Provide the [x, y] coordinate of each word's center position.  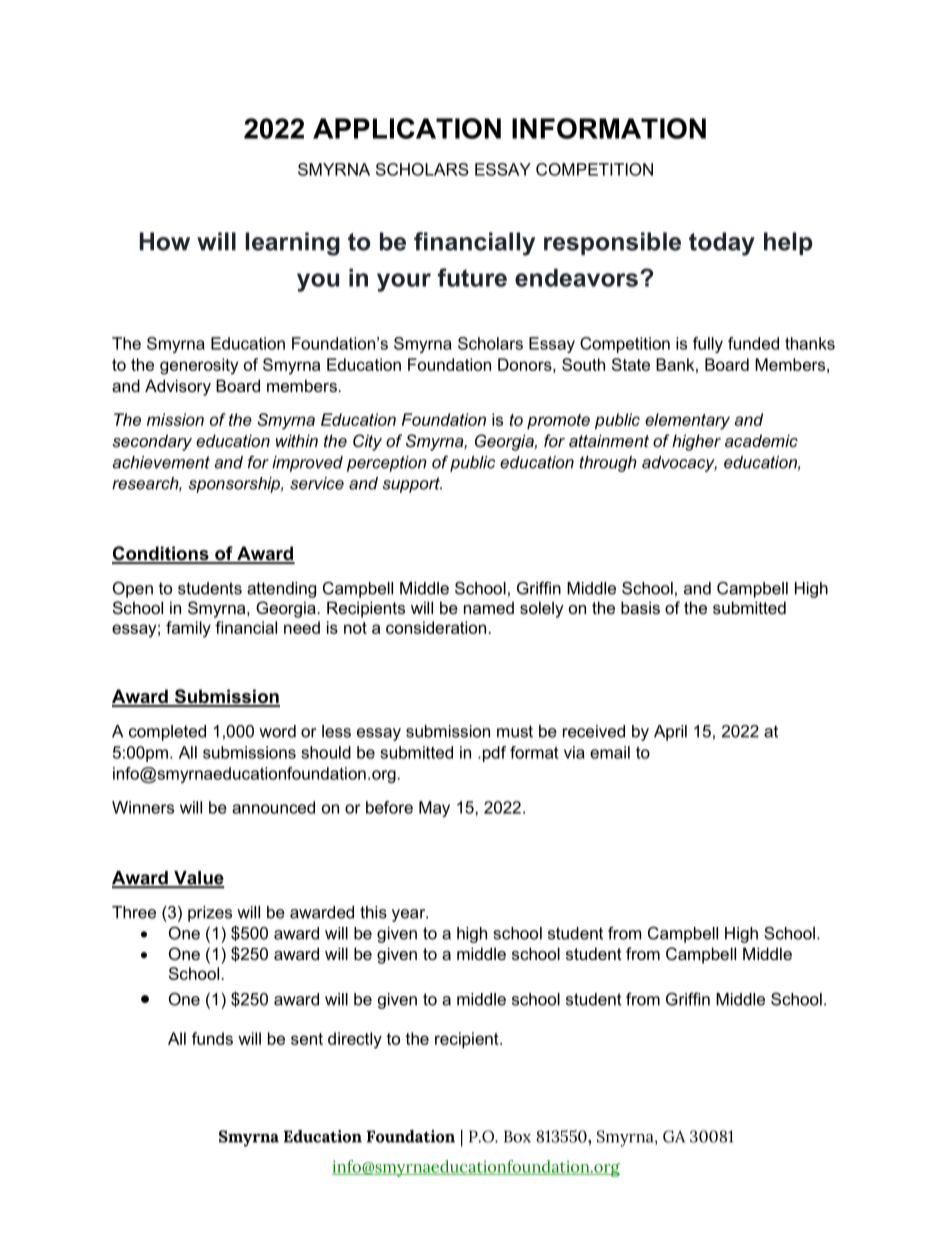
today [722, 244]
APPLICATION [407, 128]
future [472, 277]
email [610, 752]
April [670, 733]
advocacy [679, 464]
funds [212, 1038]
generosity [199, 366]
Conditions [161, 554]
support [412, 485]
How [165, 241]
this [373, 912]
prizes [210, 914]
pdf [493, 754]
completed [167, 733]
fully [708, 345]
